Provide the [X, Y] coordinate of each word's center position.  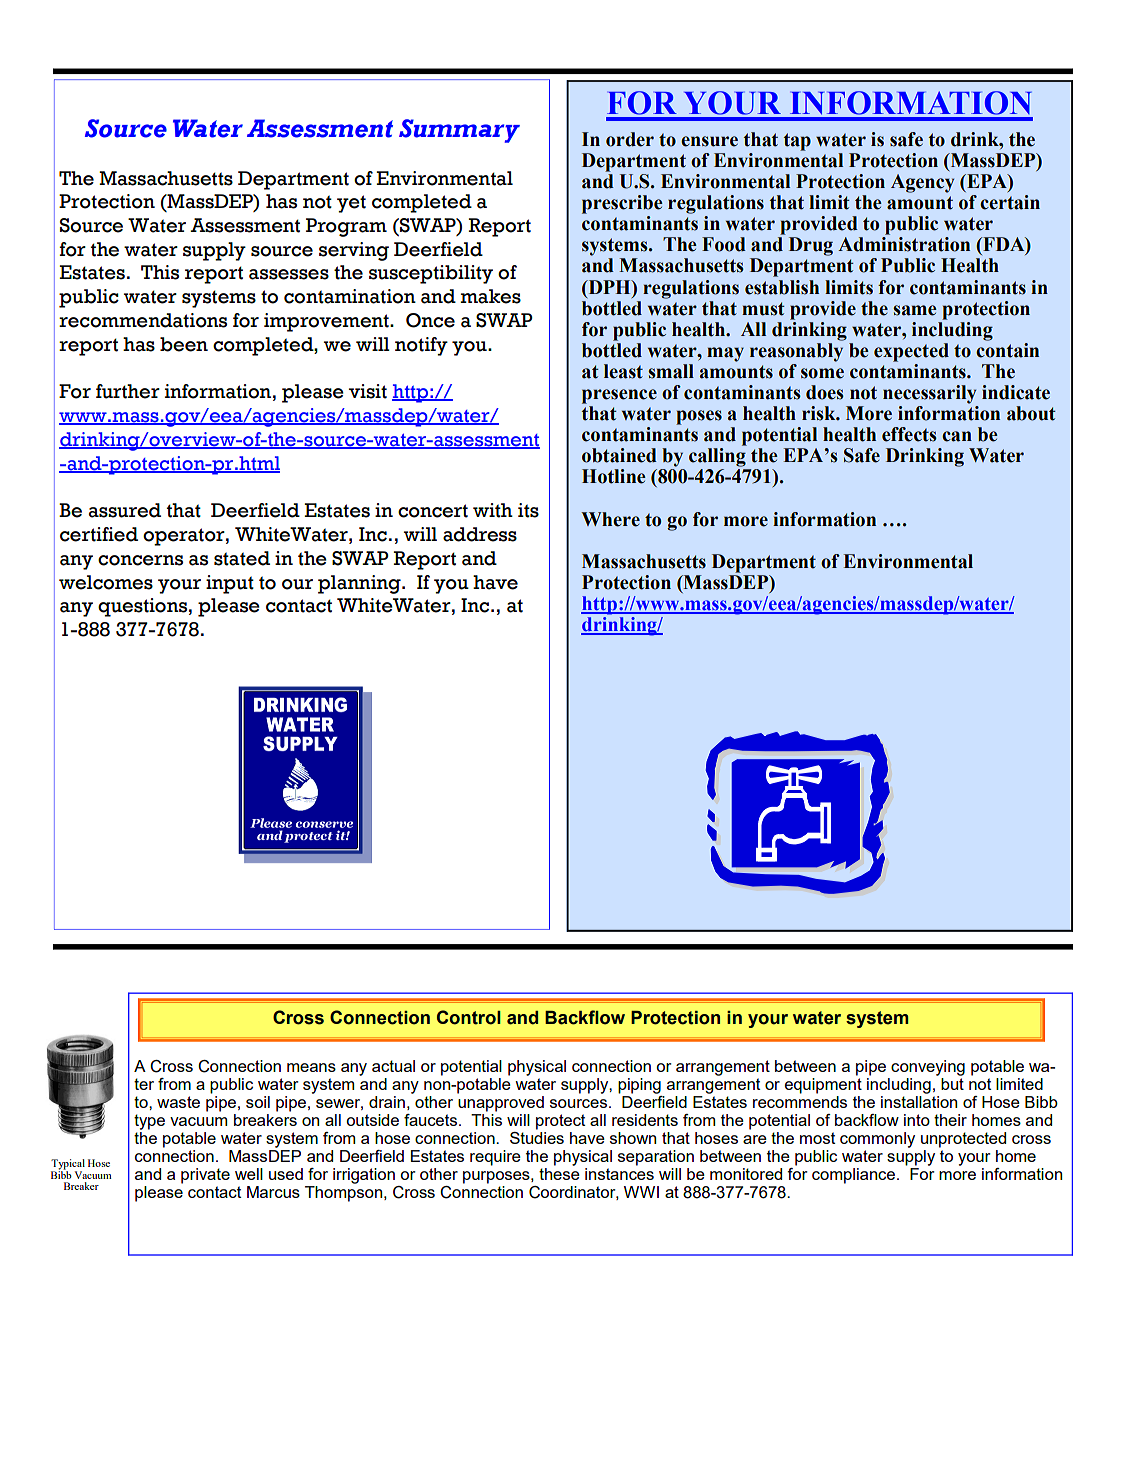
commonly [877, 1140]
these [559, 1174]
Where [610, 519]
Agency [922, 183]
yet [351, 204]
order [630, 139]
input [230, 584]
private [205, 1176]
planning [360, 584]
